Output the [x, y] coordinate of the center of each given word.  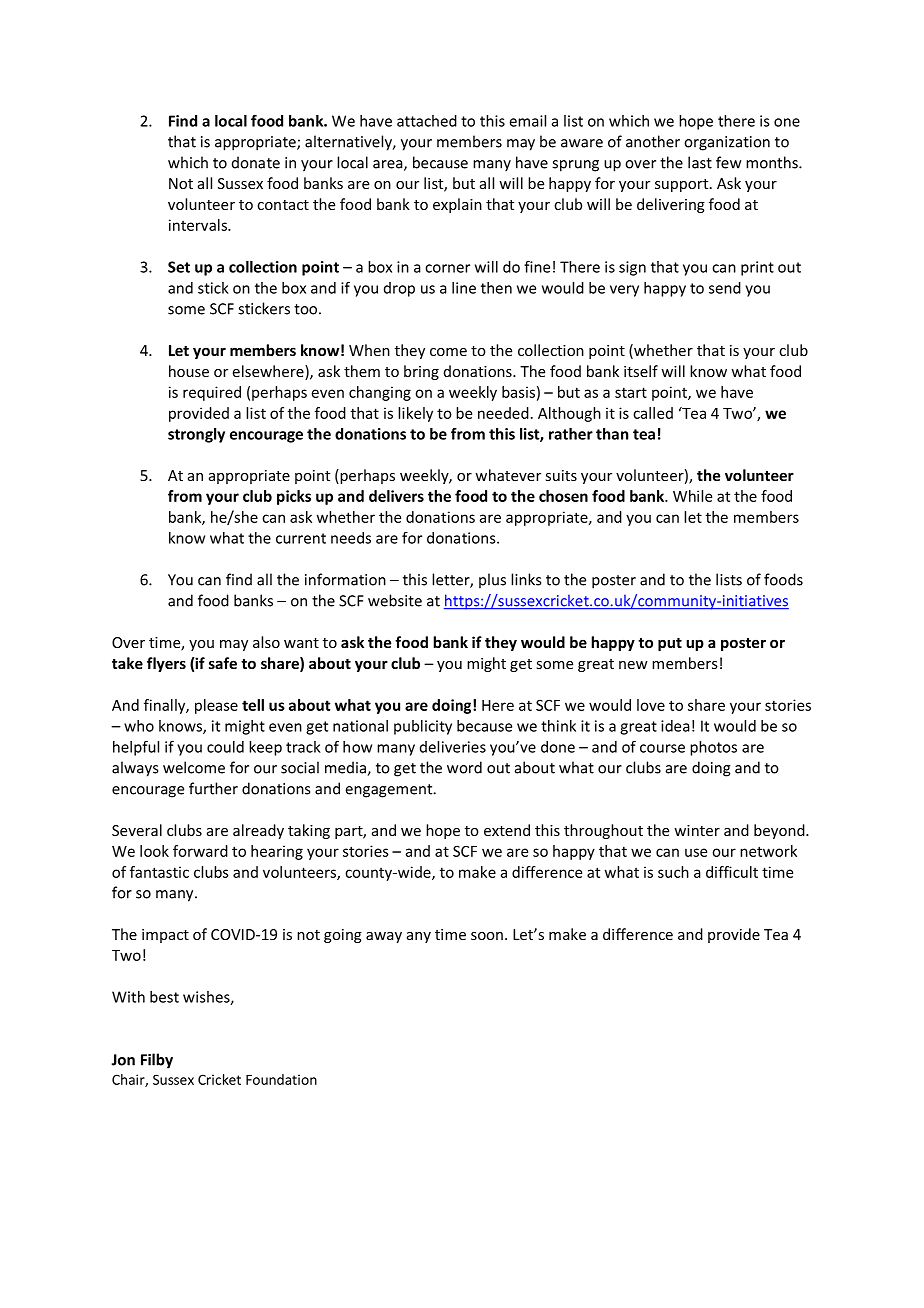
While [692, 496]
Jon [123, 1060]
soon [487, 936]
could [225, 747]
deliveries [453, 747]
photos [713, 748]
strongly [196, 435]
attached [427, 121]
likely [415, 414]
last [700, 162]
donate [256, 162]
